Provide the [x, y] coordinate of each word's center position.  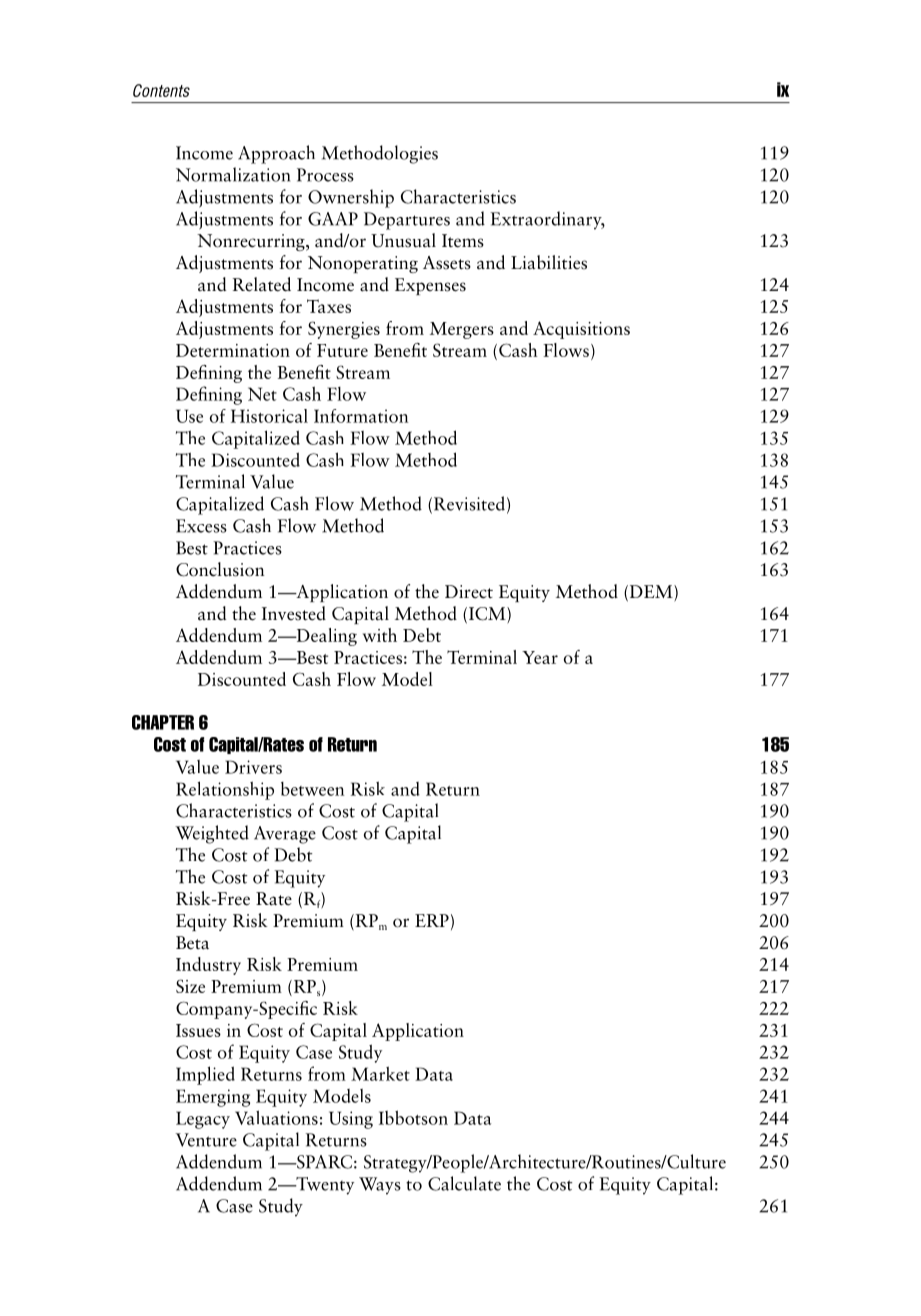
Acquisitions [581, 330]
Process [325, 175]
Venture [206, 1140]
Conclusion [220, 569]
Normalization [233, 174]
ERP [432, 920]
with [380, 635]
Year [540, 657]
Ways [380, 1186]
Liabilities [549, 262]
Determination [233, 350]
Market [380, 1073]
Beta [192, 943]
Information [361, 416]
